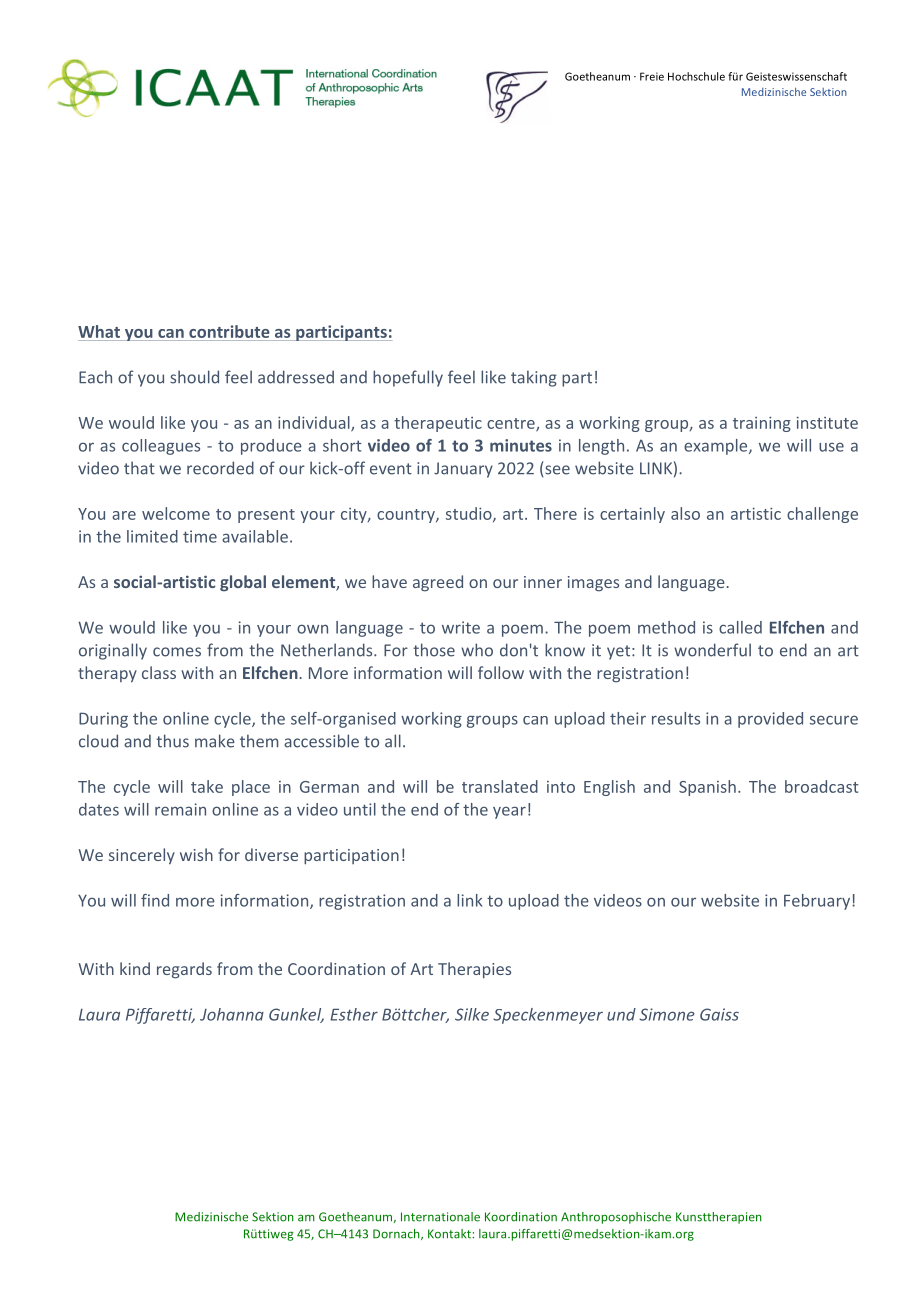  I want to click on translated, so click(500, 786).
